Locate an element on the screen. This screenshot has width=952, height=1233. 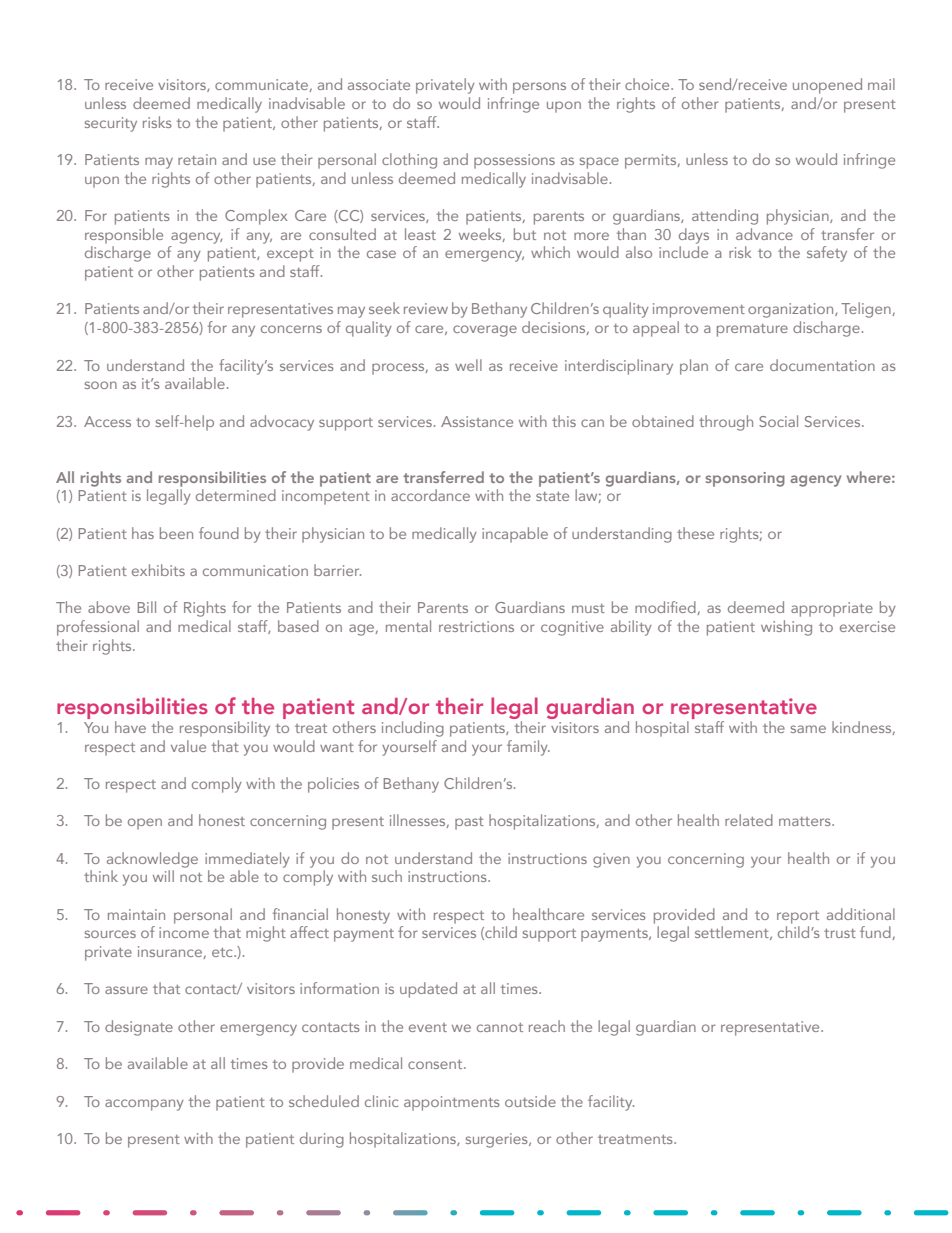
persons is located at coordinates (539, 88).
